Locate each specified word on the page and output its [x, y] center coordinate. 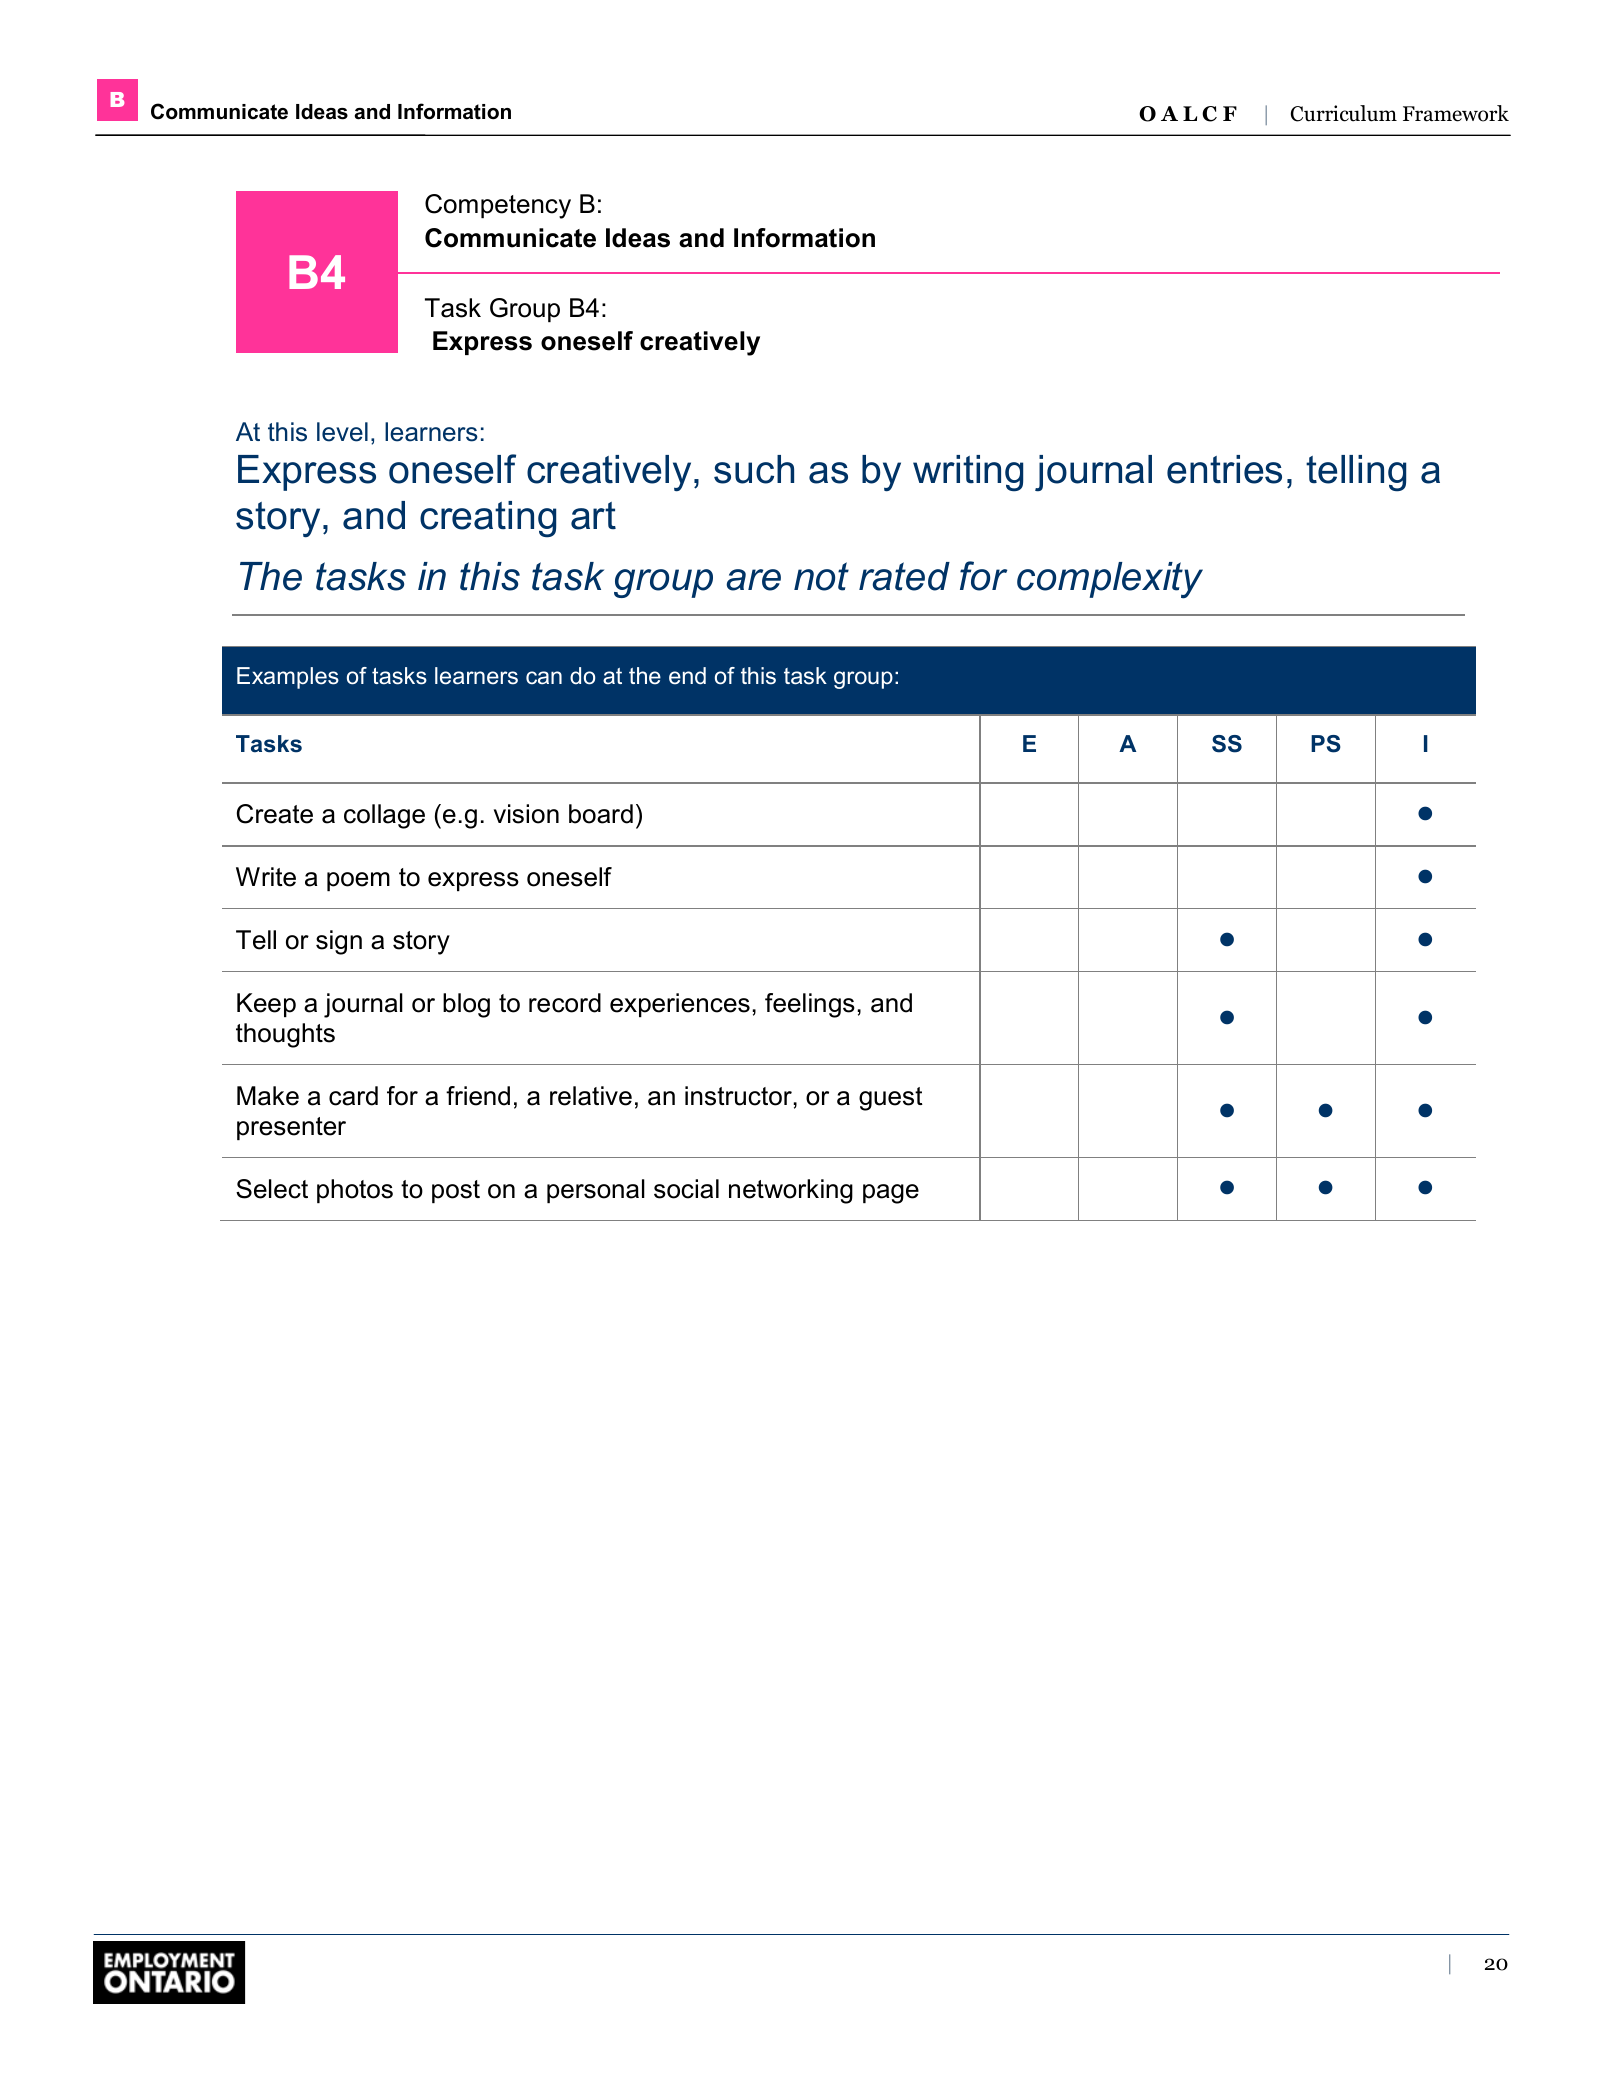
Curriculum [1344, 113]
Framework [1456, 113]
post [456, 1191]
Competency [498, 206]
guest [891, 1099]
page [891, 1194]
